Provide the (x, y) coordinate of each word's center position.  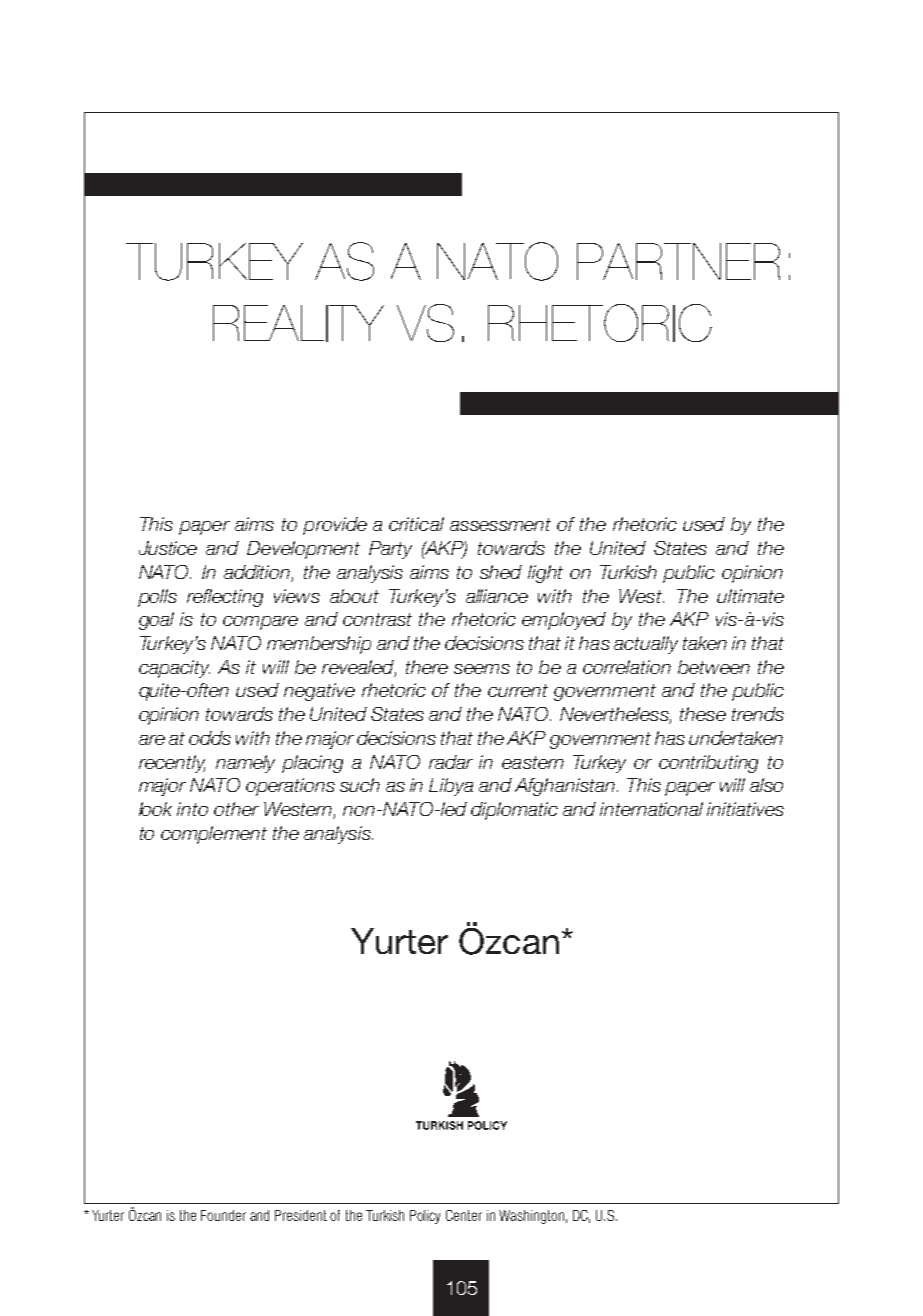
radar (451, 762)
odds (210, 738)
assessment (500, 524)
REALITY (298, 323)
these (703, 714)
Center (464, 1215)
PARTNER (678, 261)
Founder (223, 1215)
